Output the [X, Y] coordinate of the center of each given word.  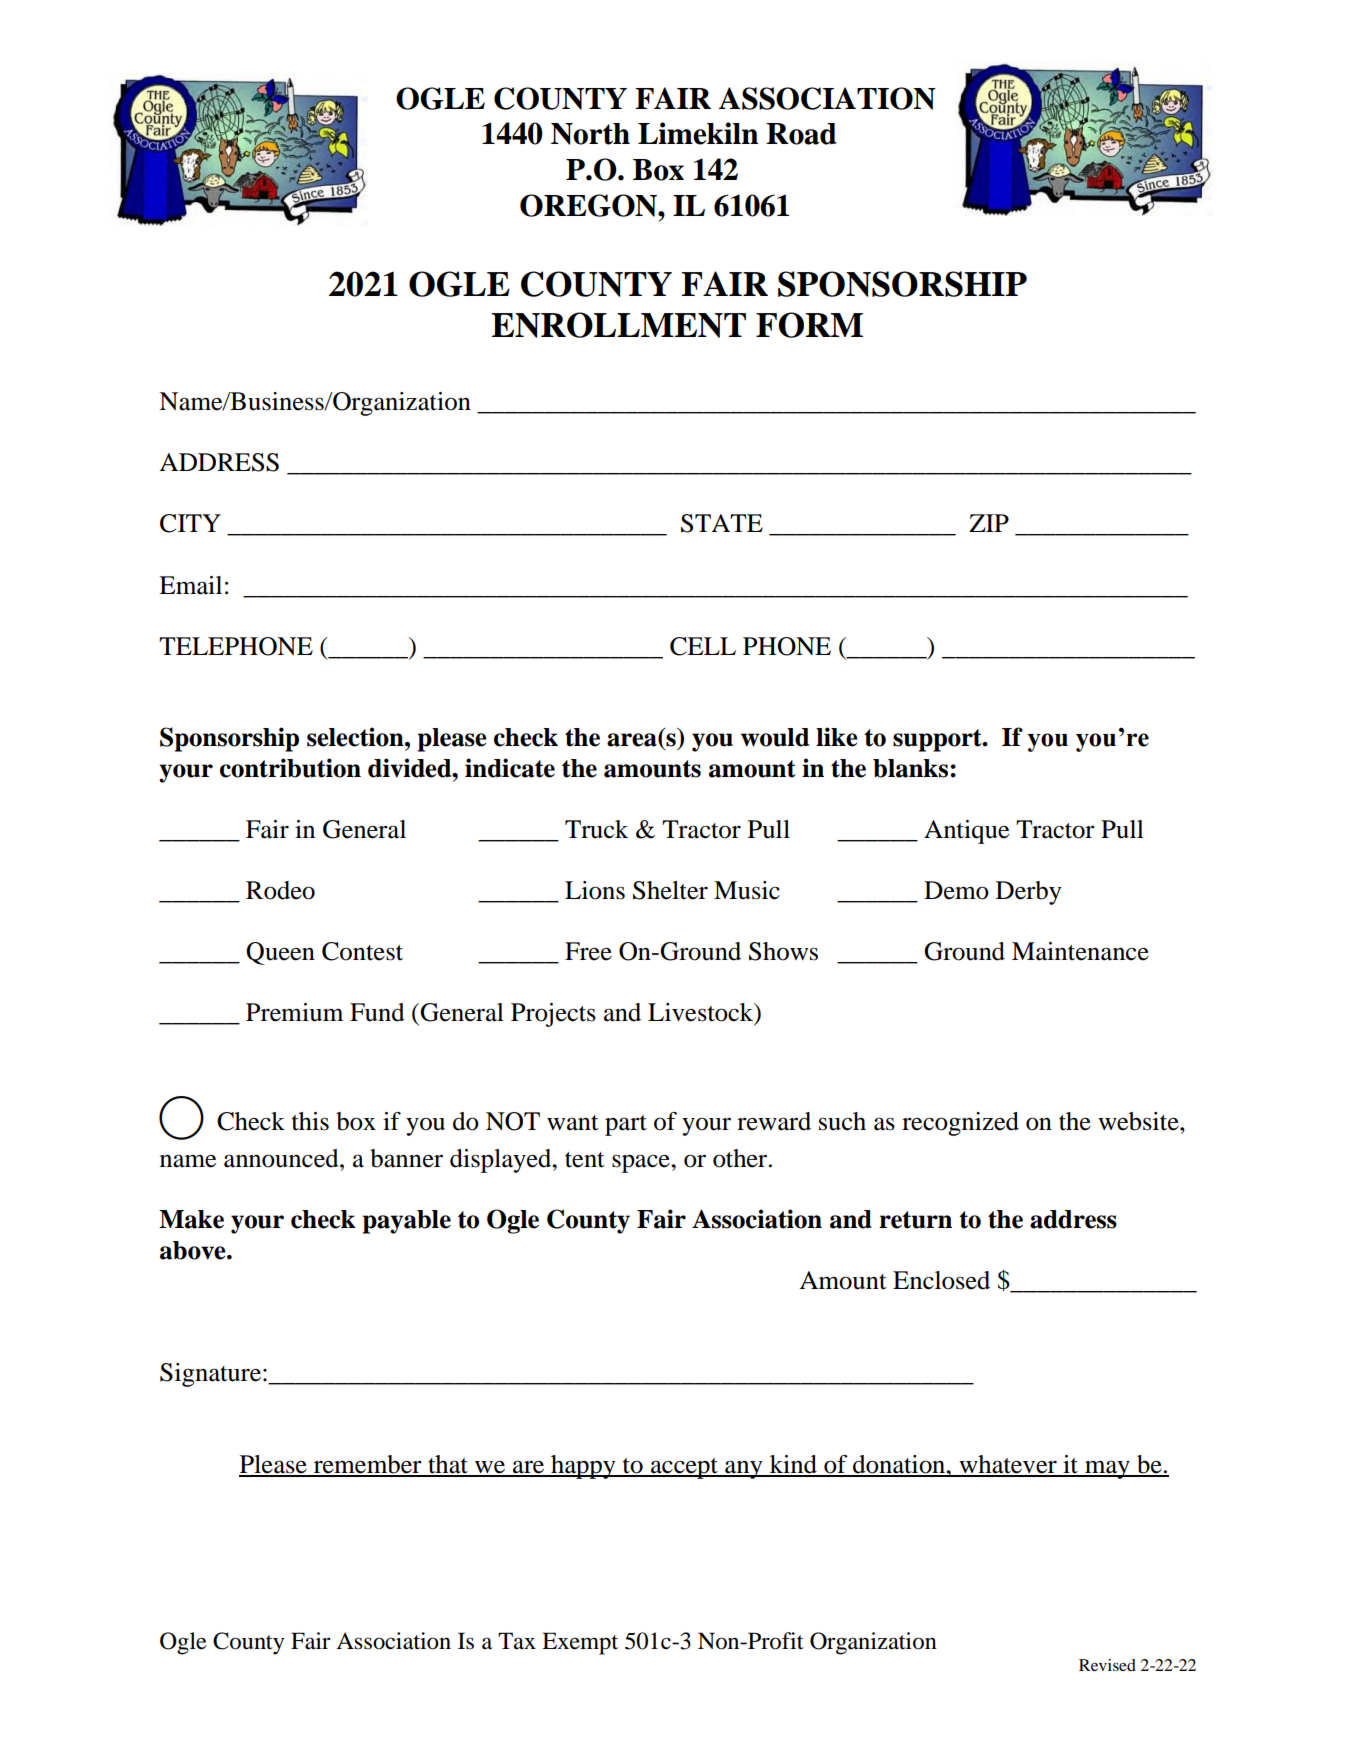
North [590, 134]
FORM [809, 325]
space [642, 1163]
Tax [517, 1641]
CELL [703, 646]
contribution [290, 768]
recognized [960, 1124]
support [938, 740]
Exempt [580, 1643]
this [310, 1121]
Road [801, 134]
